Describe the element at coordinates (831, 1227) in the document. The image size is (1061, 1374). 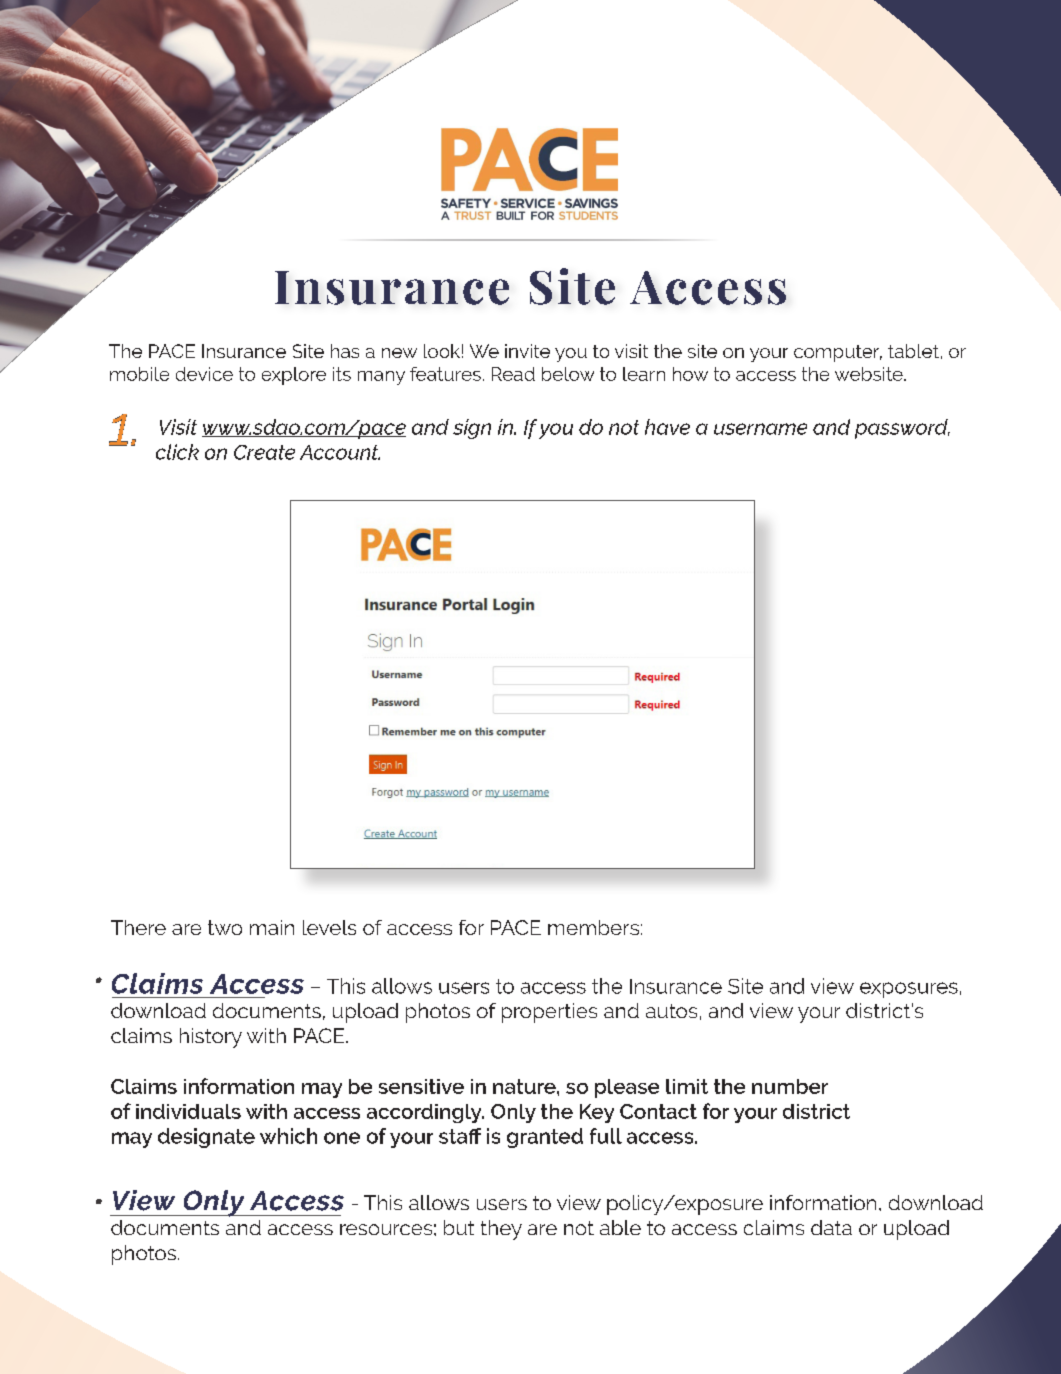
I see `data` at that location.
